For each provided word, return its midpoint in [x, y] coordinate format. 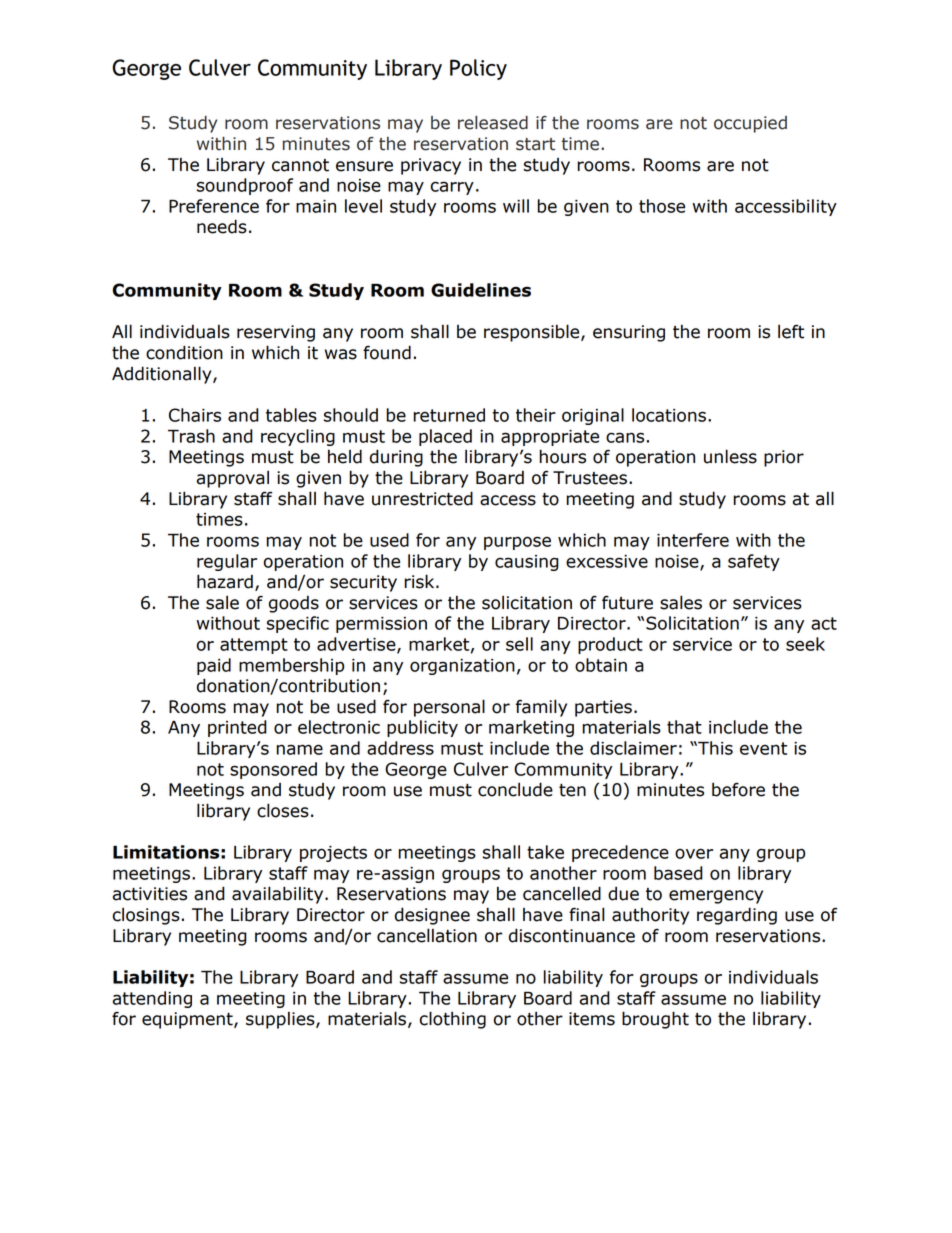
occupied [750, 124]
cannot [300, 165]
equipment [188, 1020]
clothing [453, 1020]
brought [655, 1020]
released [493, 123]
